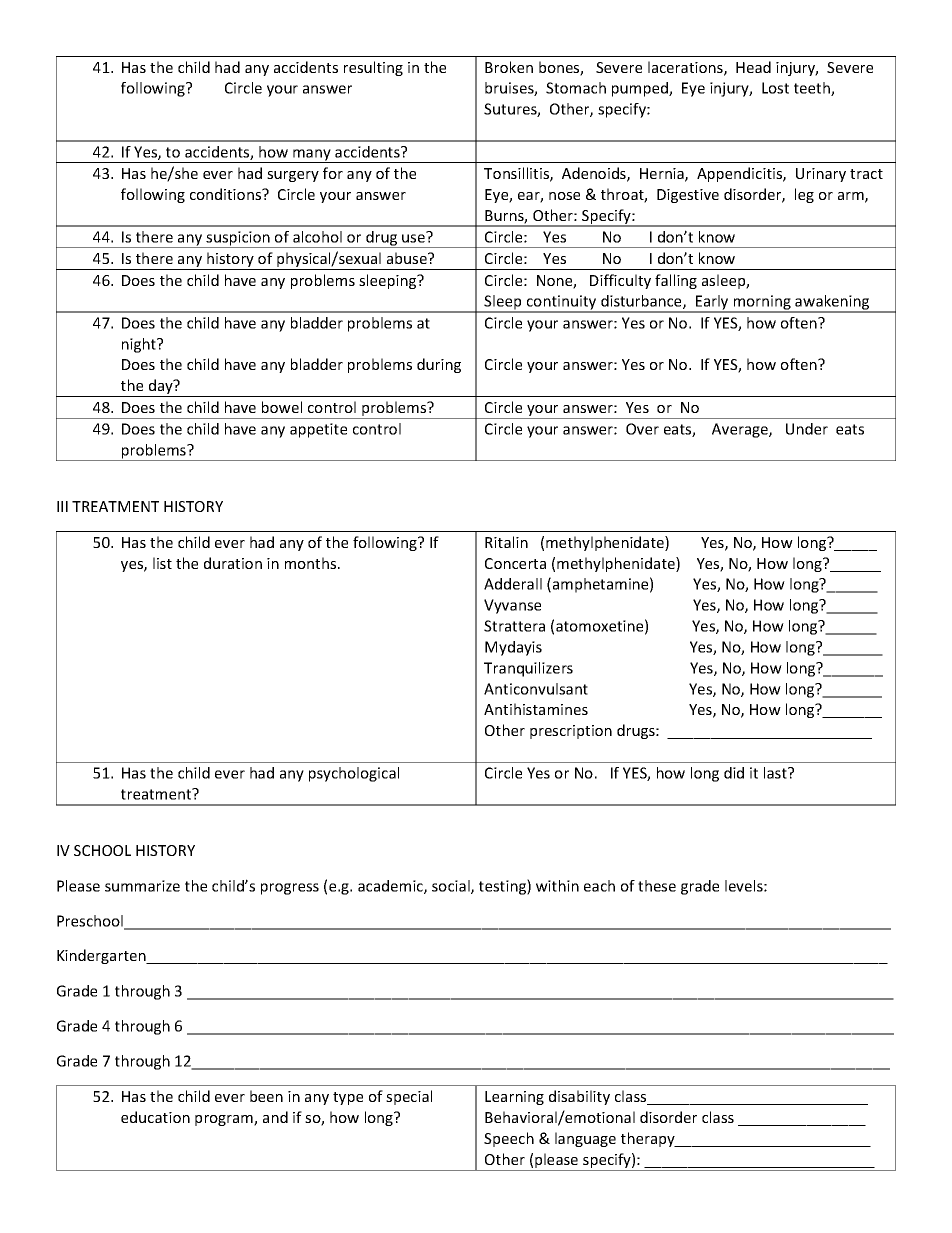 This screenshot has width=952, height=1233. I want to click on conditions, so click(226, 194).
